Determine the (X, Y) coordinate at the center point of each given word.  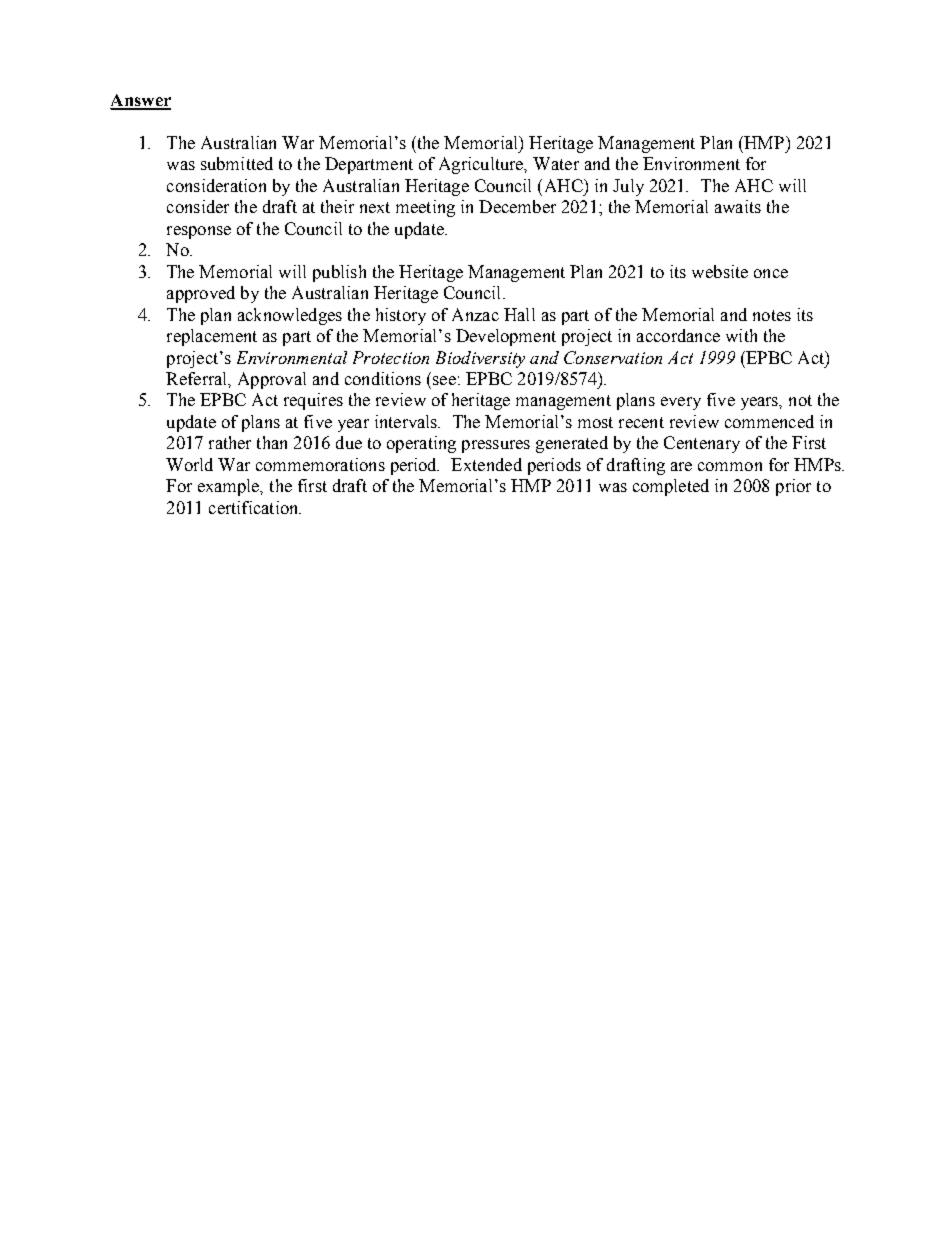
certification (255, 507)
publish (339, 273)
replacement (212, 337)
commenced (769, 421)
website (720, 271)
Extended (486, 464)
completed (671, 487)
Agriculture (482, 165)
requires (313, 401)
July (628, 187)
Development (506, 337)
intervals (407, 421)
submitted (237, 163)
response (199, 232)
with (741, 335)
